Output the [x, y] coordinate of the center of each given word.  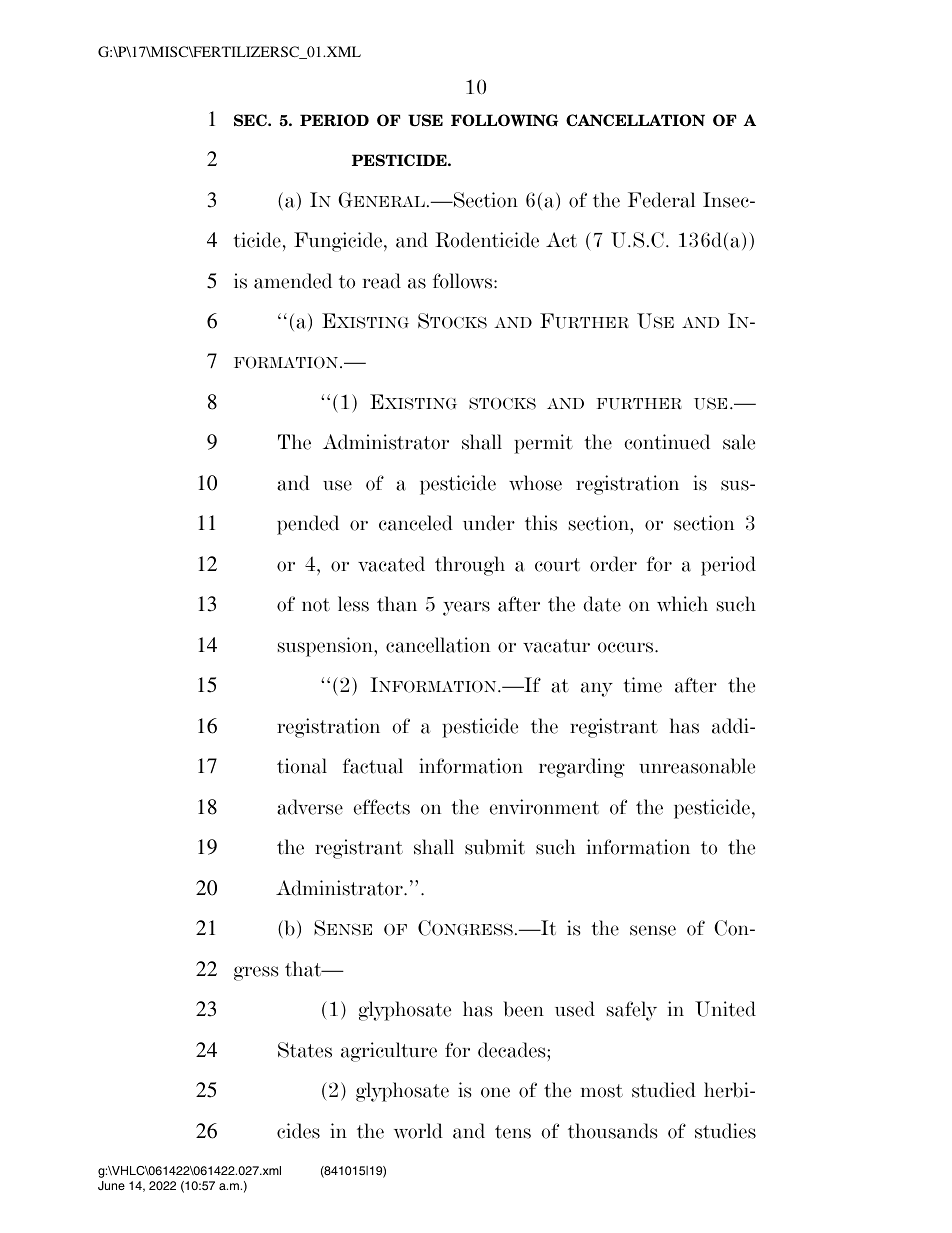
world [418, 1131]
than [397, 604]
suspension [326, 647]
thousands [612, 1131]
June [111, 1186]
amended [293, 281]
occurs [627, 647]
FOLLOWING [504, 120]
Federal [661, 200]
